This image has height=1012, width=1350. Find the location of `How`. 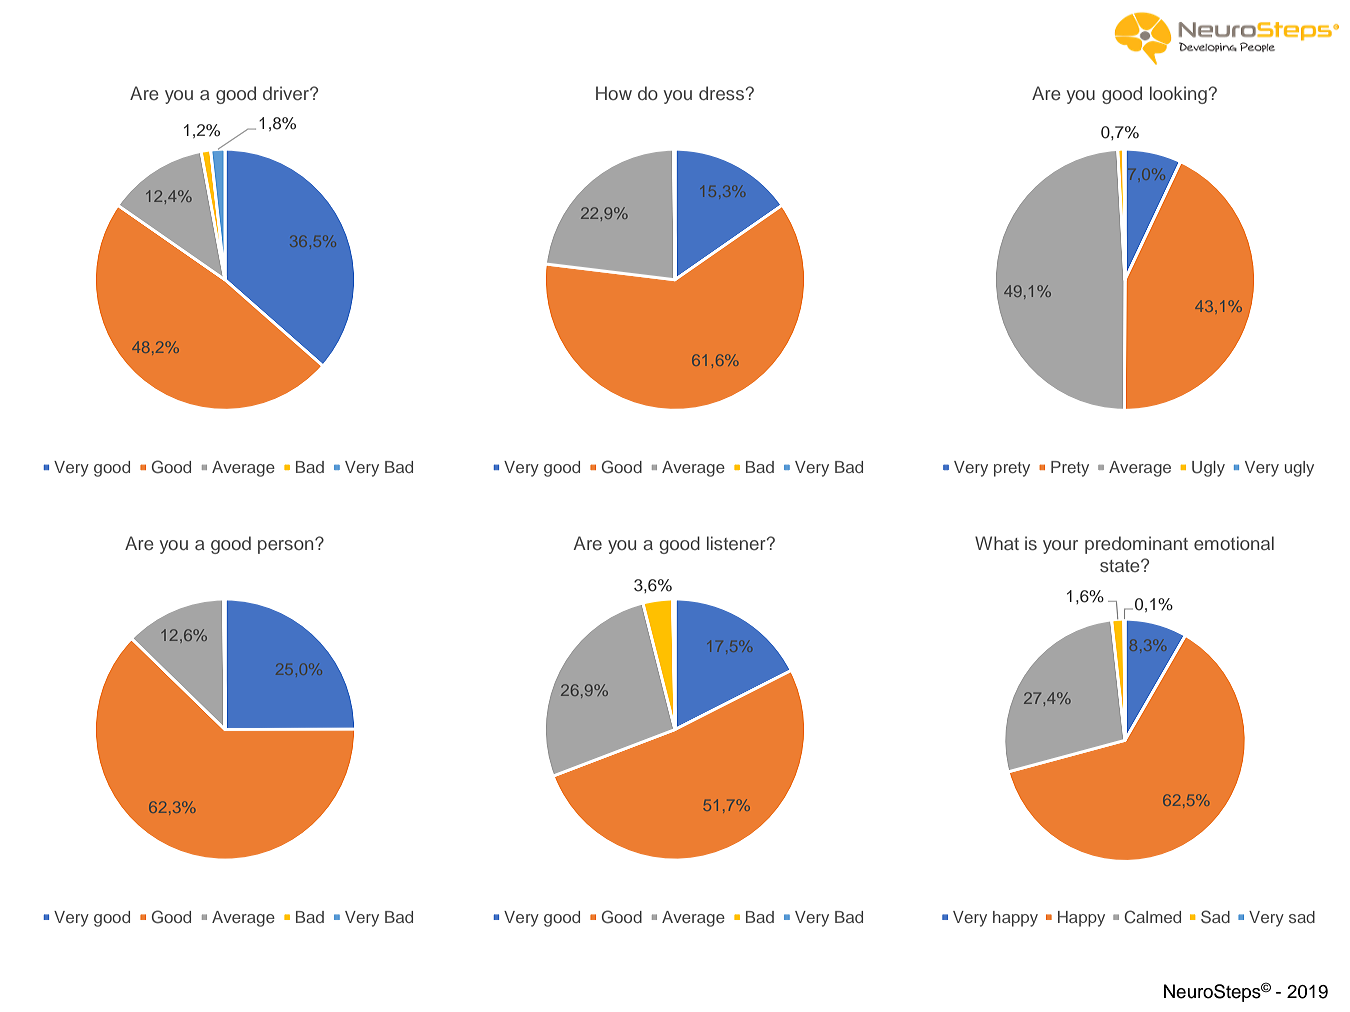

How is located at coordinates (614, 93).
